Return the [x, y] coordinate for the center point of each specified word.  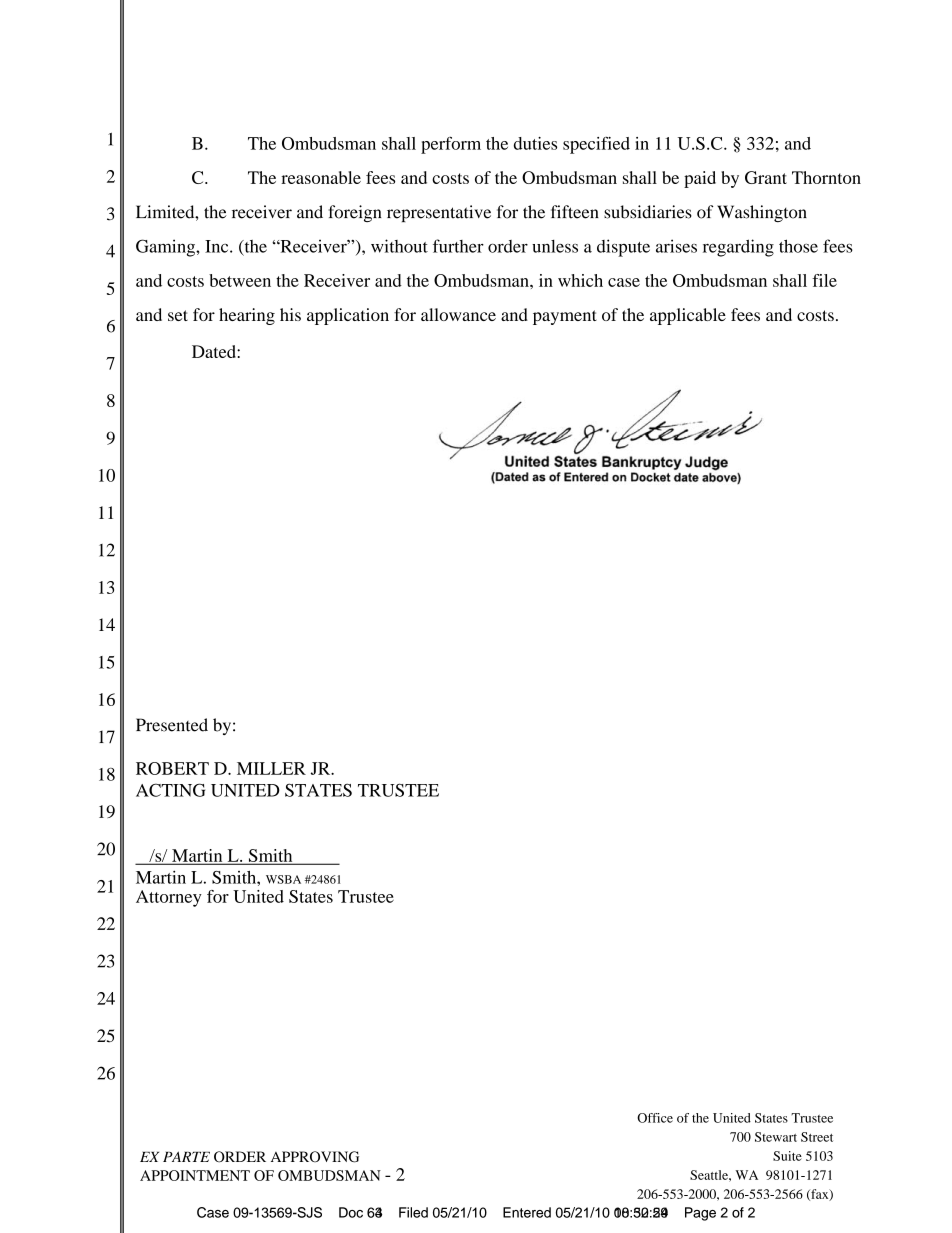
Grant [766, 177]
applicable [688, 316]
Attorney [169, 898]
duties [535, 143]
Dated [215, 351]
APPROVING [315, 1157]
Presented [172, 725]
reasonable [321, 177]
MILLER [271, 768]
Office [655, 1118]
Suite [787, 1156]
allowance [458, 314]
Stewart [776, 1137]
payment [565, 317]
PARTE [186, 1156]
